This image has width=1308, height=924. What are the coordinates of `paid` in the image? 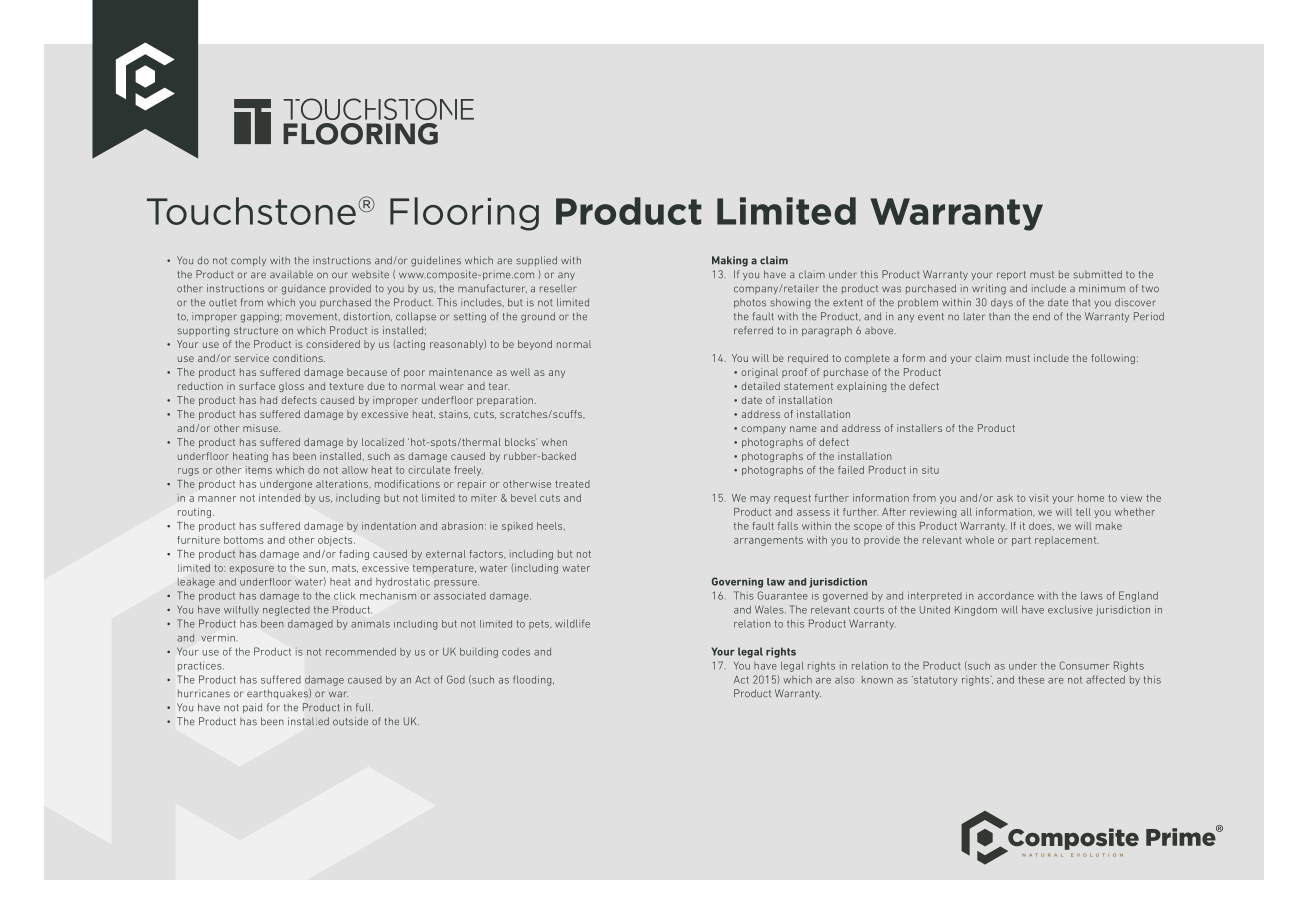 It's located at (252, 708).
